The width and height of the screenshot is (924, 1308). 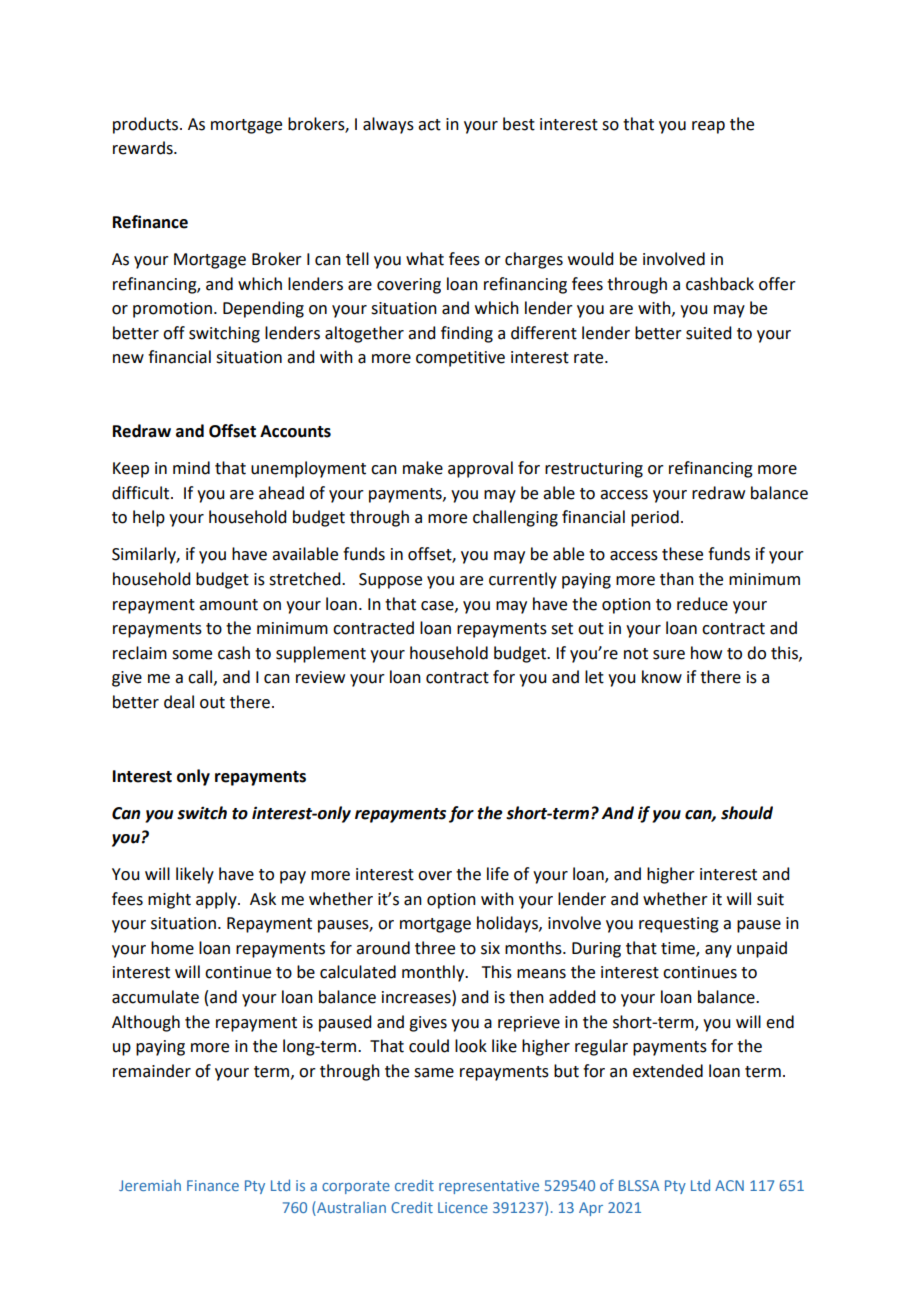 What do you see at coordinates (388, 125) in the screenshot?
I see `always` at bounding box center [388, 125].
